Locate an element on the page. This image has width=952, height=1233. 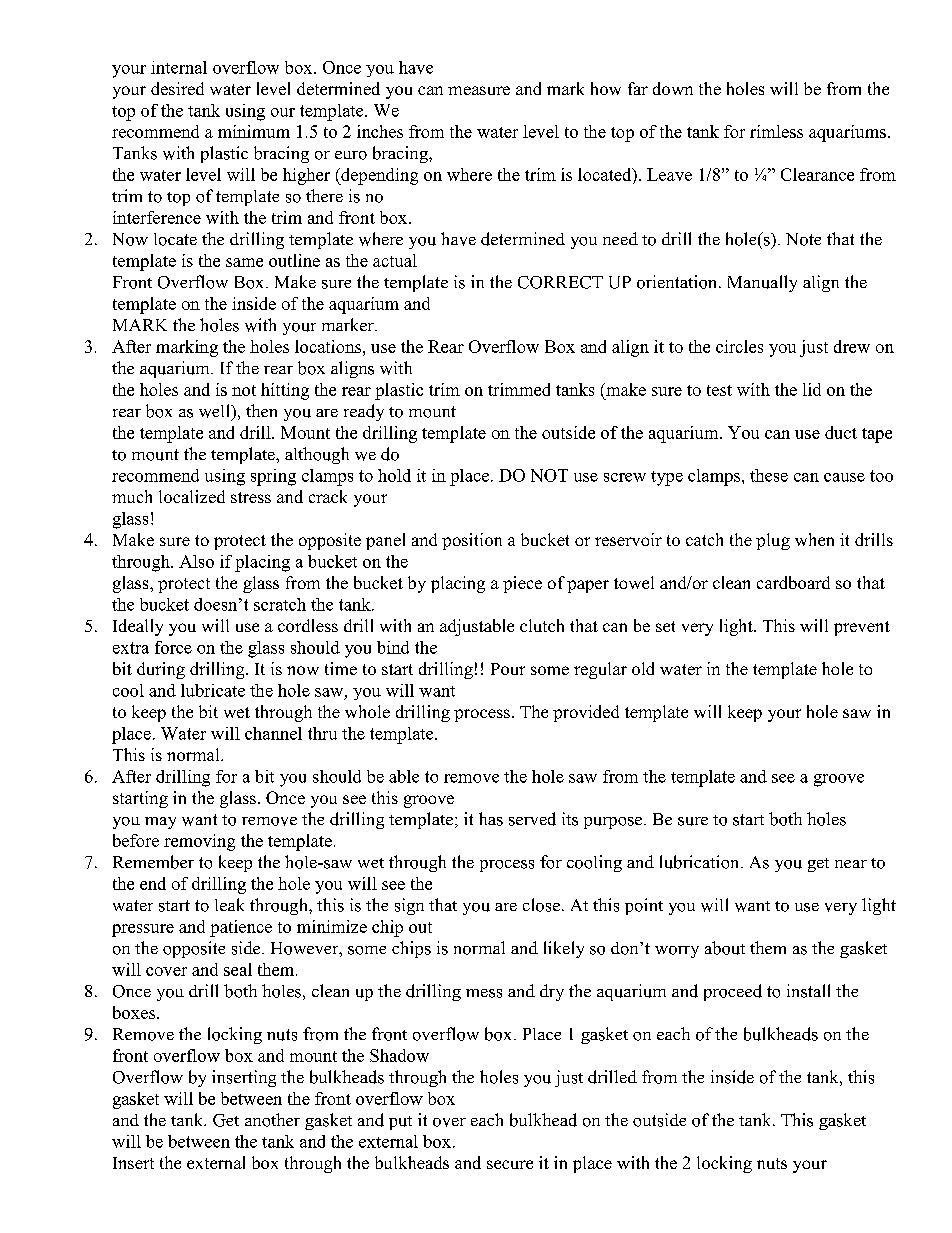
desired is located at coordinates (177, 88).
